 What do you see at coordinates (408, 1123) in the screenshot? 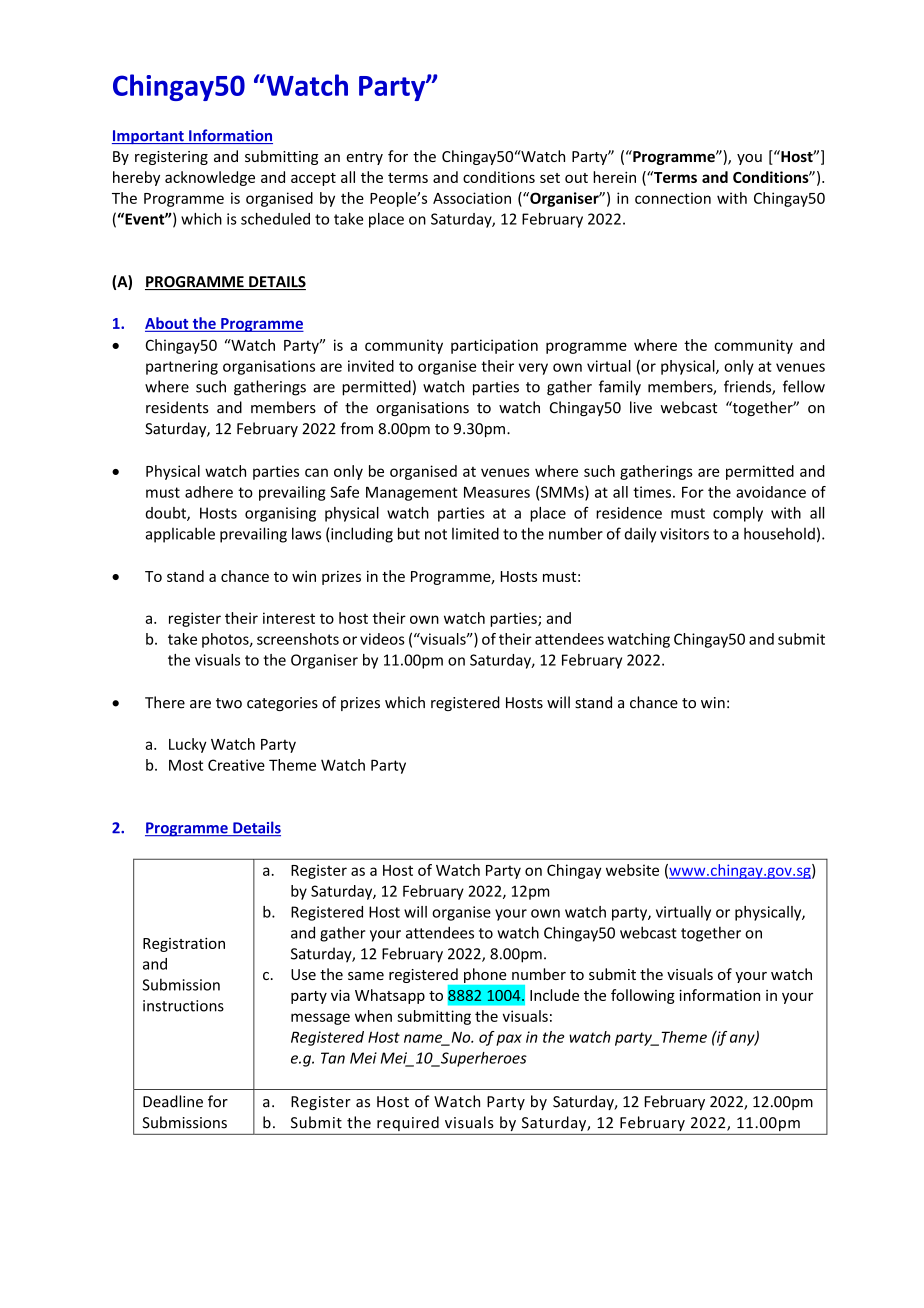
I see `required` at bounding box center [408, 1123].
